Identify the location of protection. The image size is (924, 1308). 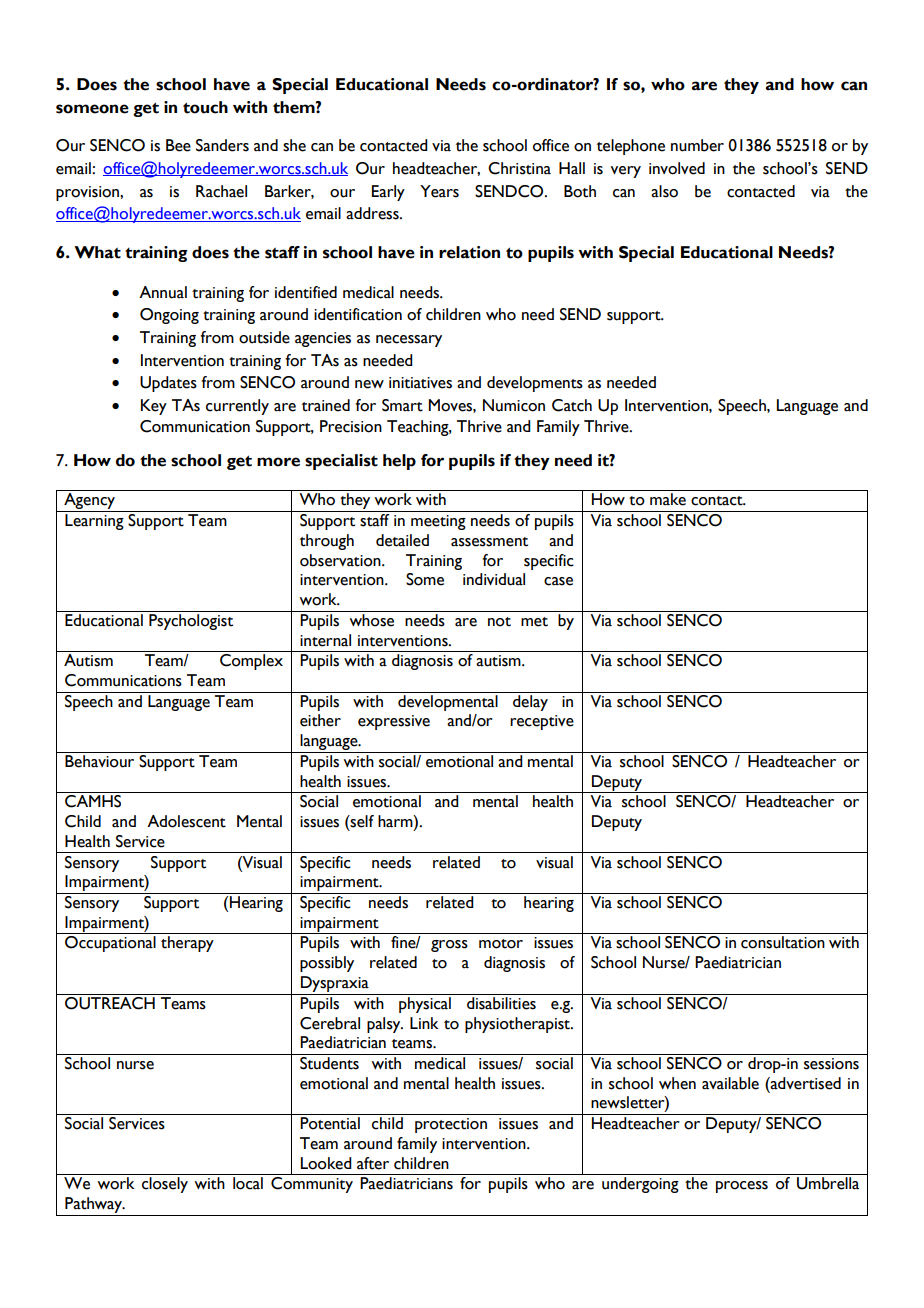
(451, 1125).
